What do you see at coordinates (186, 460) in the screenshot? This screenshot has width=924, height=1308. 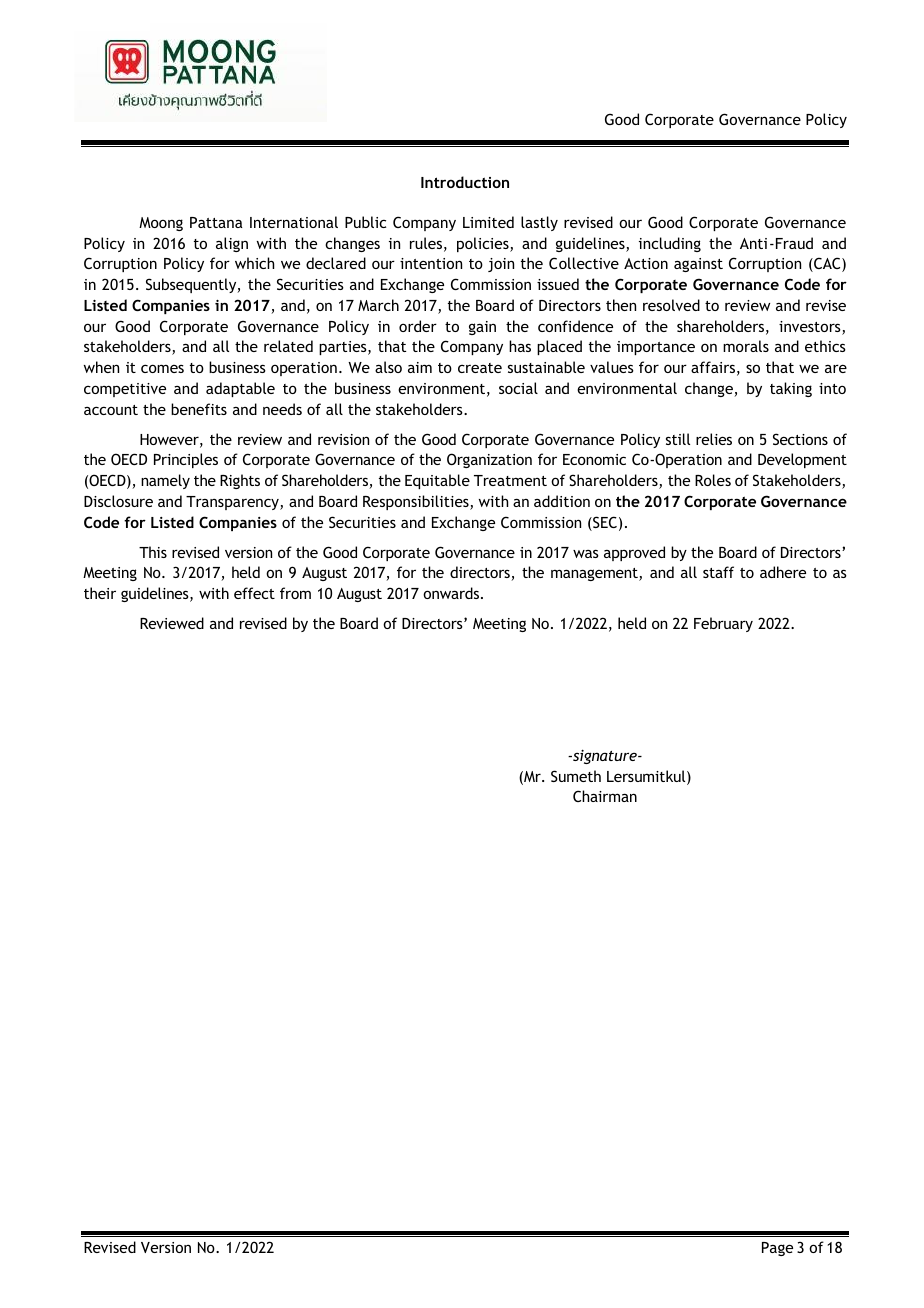 I see `Principles` at bounding box center [186, 460].
